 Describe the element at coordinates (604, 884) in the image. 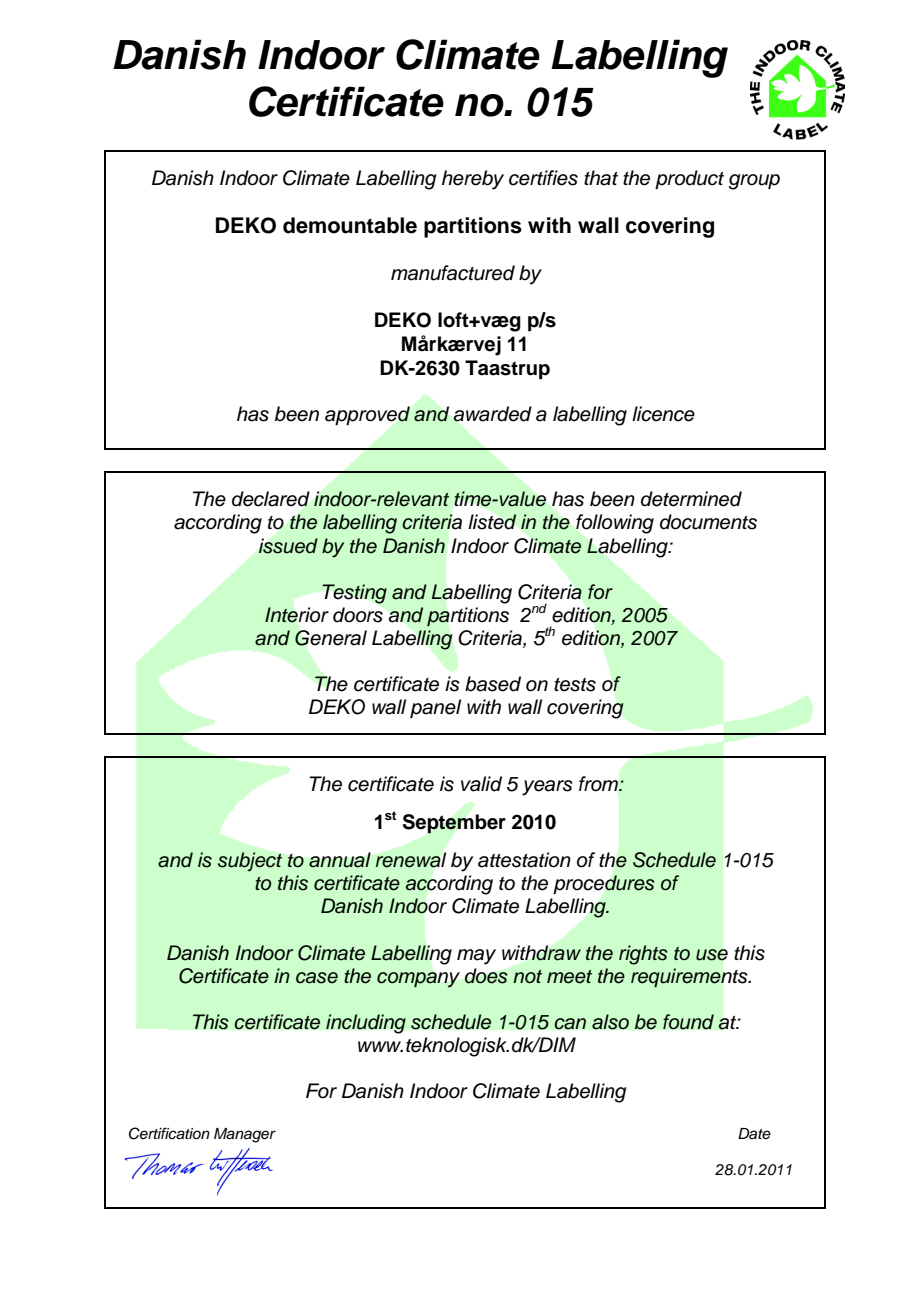

I see `procedures` at that location.
